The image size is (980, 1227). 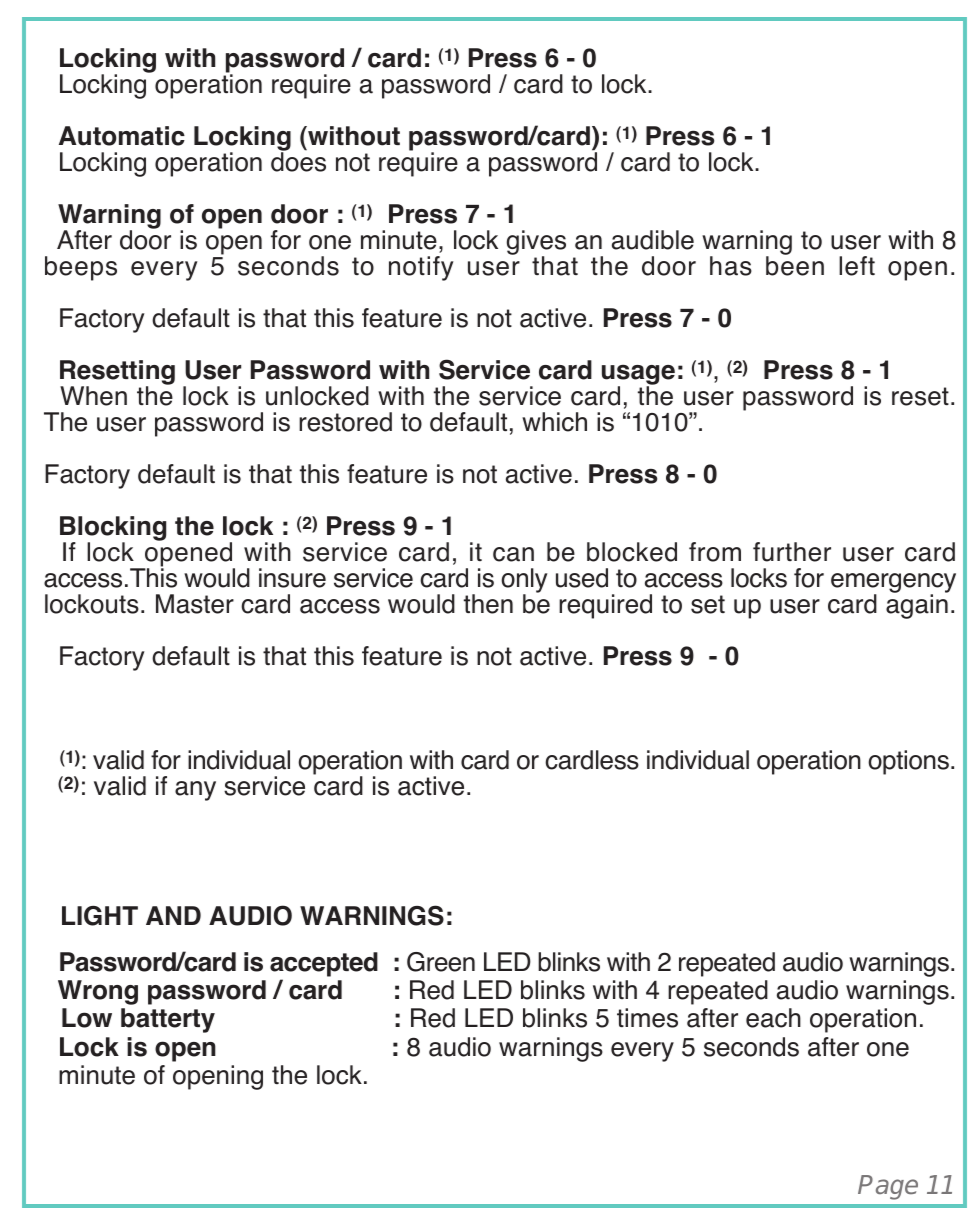 What do you see at coordinates (795, 265) in the image?
I see `been` at bounding box center [795, 265].
